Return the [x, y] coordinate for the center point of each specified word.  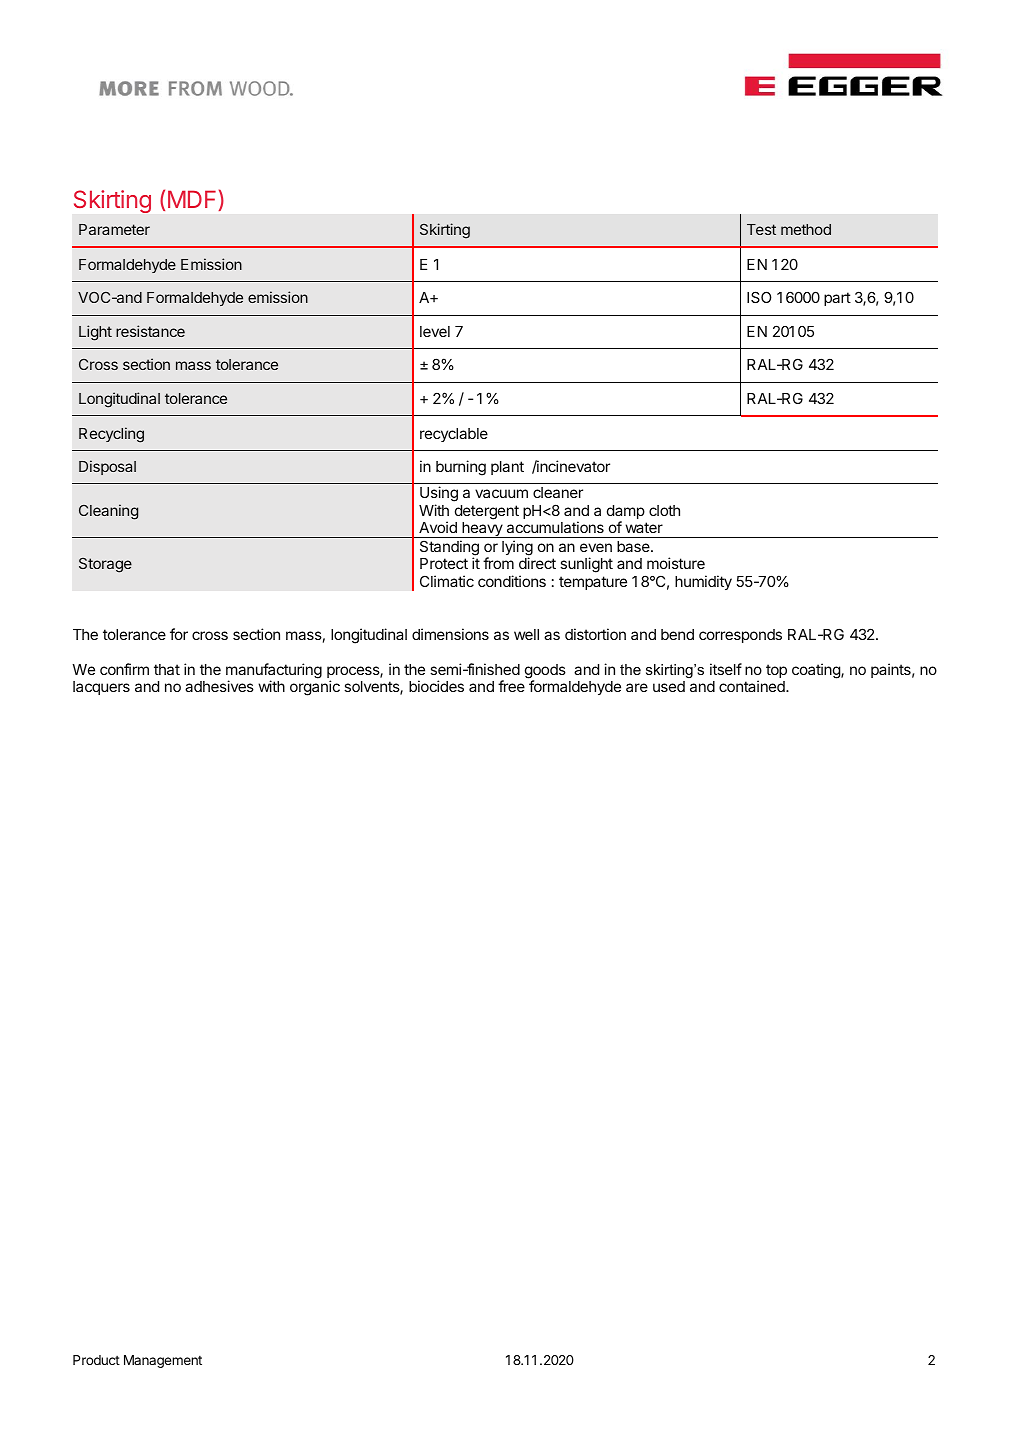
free [511, 686]
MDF [192, 199]
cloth [664, 510]
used [669, 686]
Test [761, 229]
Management [163, 1361]
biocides [436, 686]
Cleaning [108, 512]
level [435, 331]
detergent [487, 512]
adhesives [219, 686]
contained [753, 686]
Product [96, 1360]
